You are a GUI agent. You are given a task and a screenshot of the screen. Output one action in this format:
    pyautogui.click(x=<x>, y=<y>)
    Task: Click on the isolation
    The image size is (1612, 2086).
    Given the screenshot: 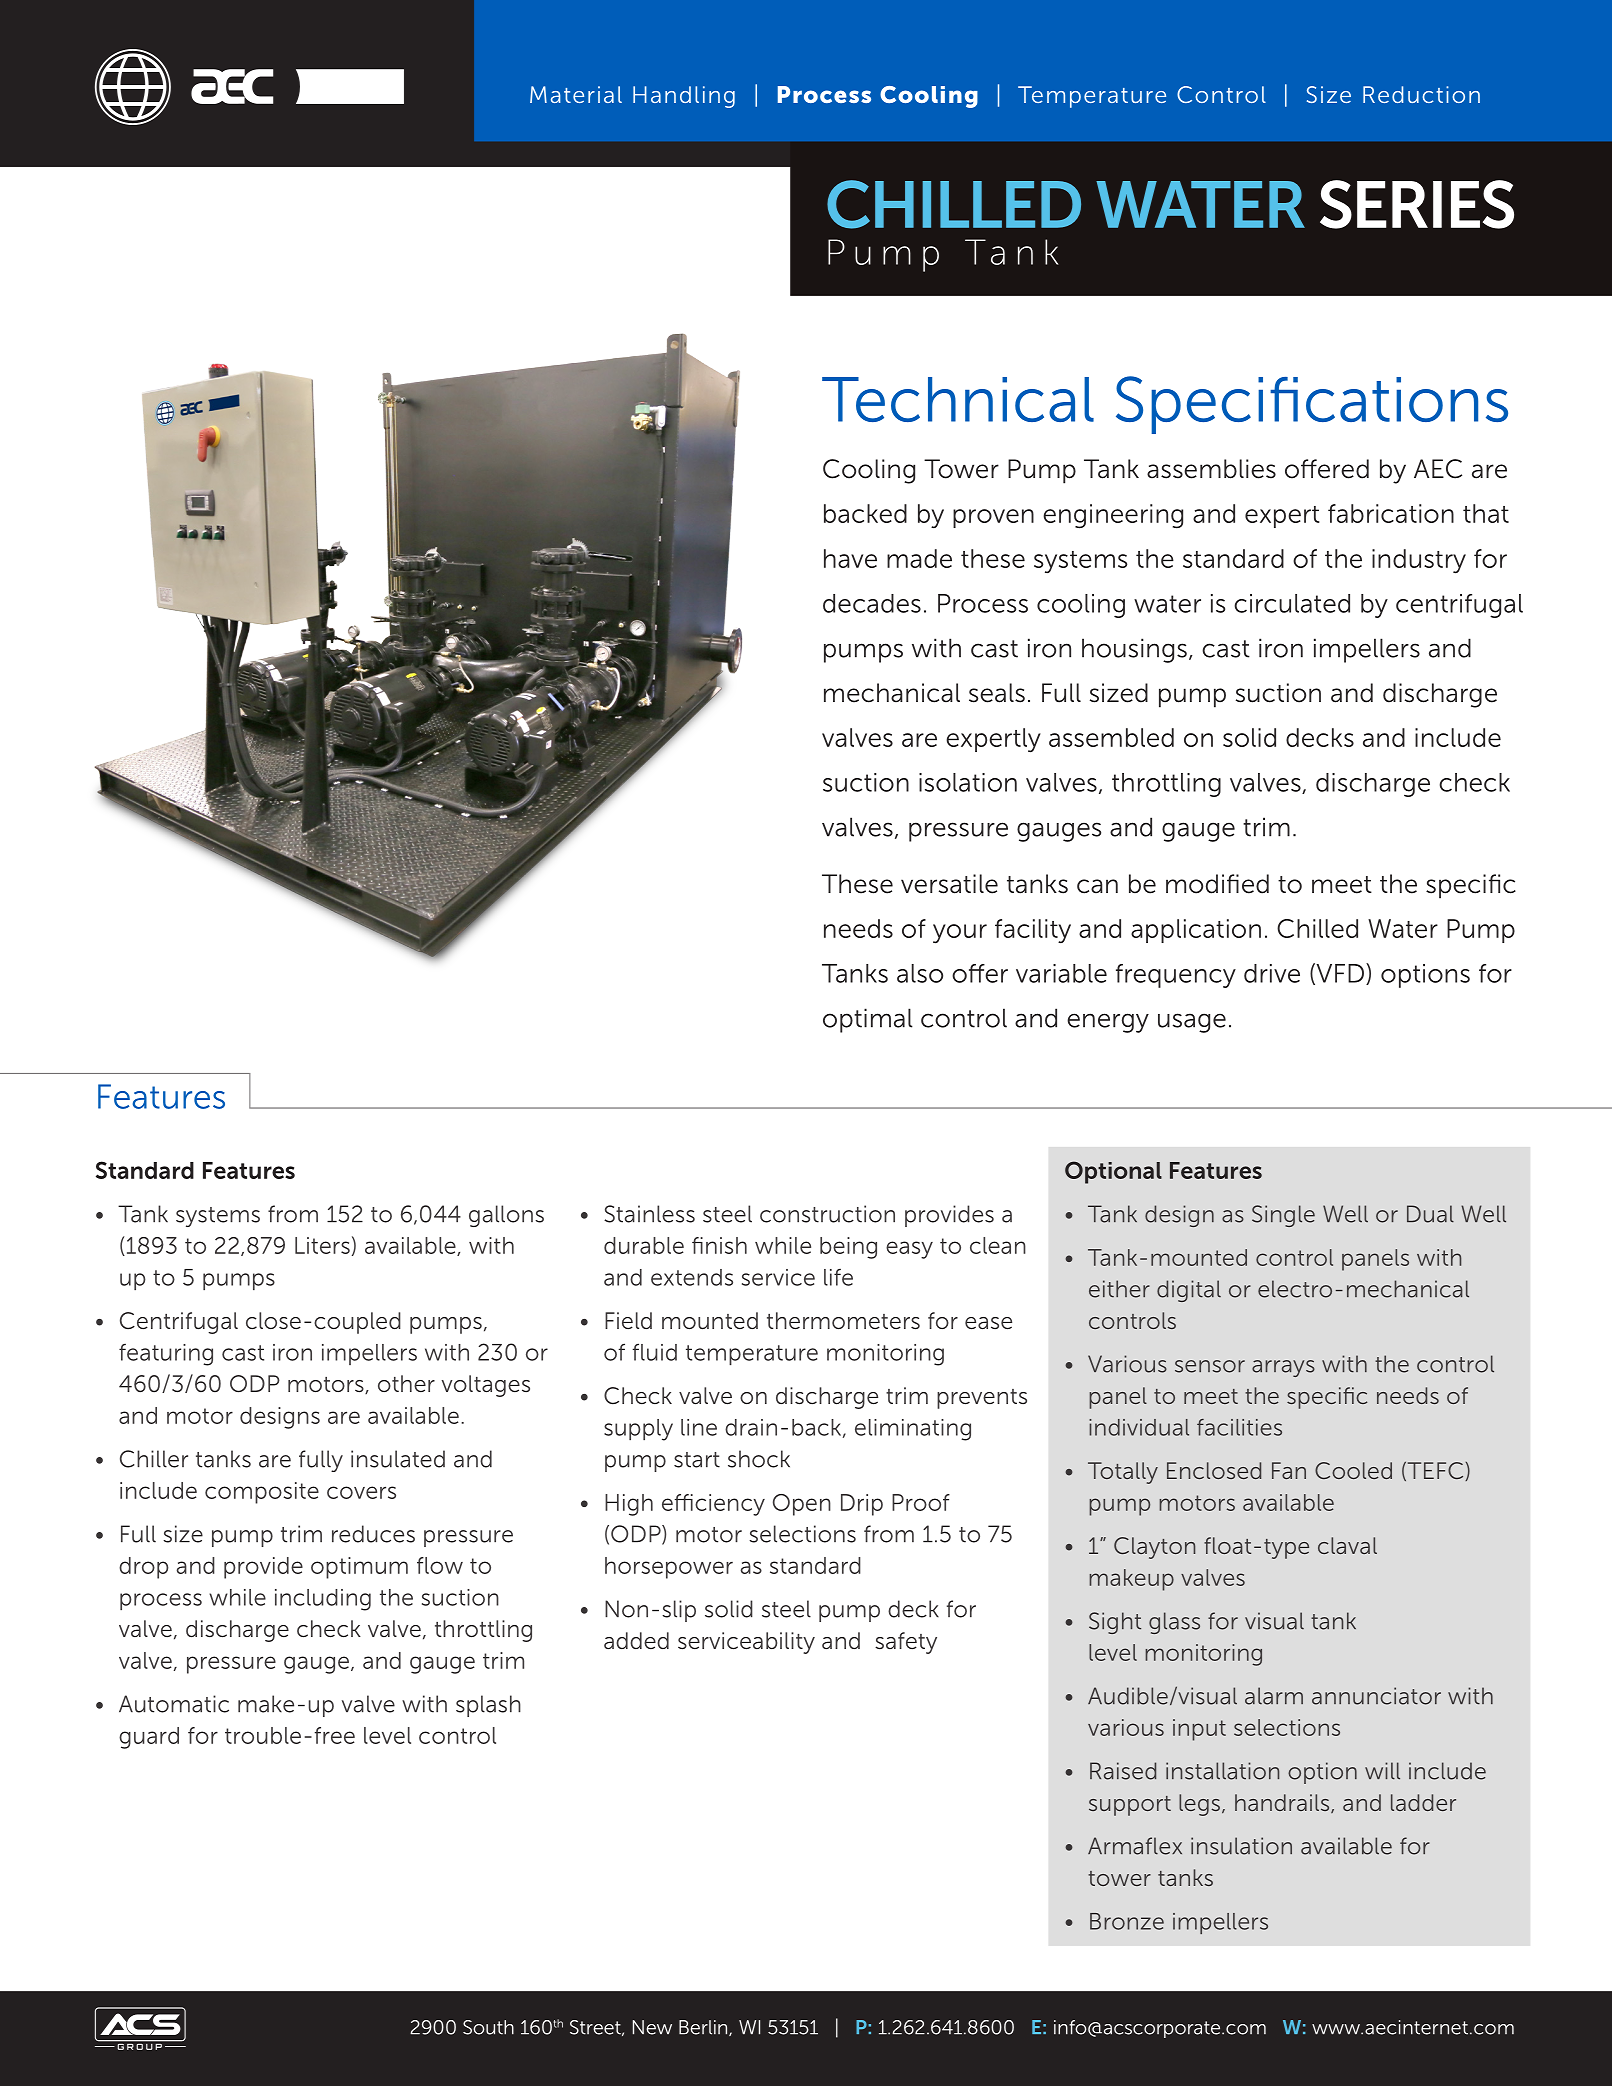 What is the action you would take?
    pyautogui.click(x=968, y=782)
